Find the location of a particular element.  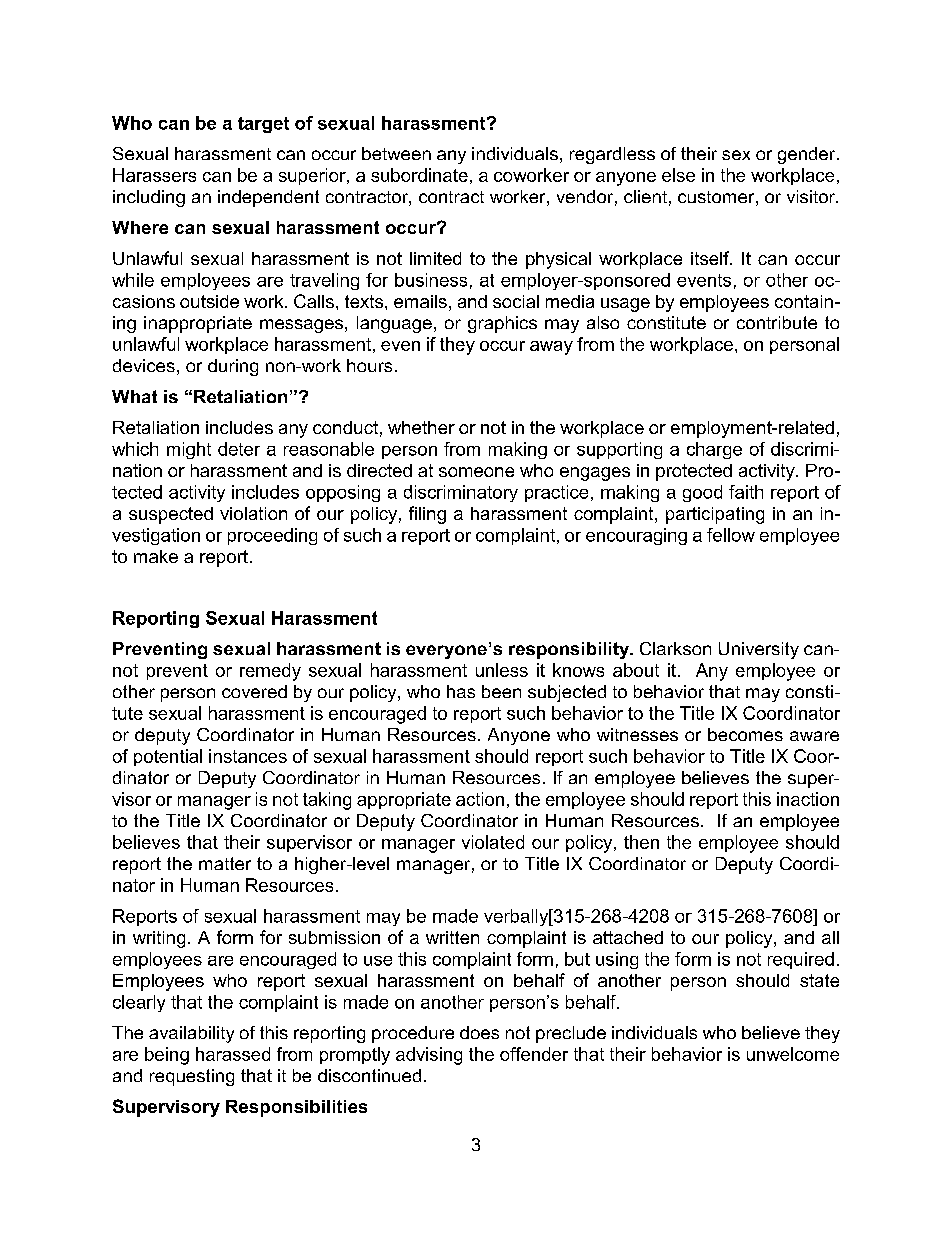

requesting is located at coordinates (192, 1077).
